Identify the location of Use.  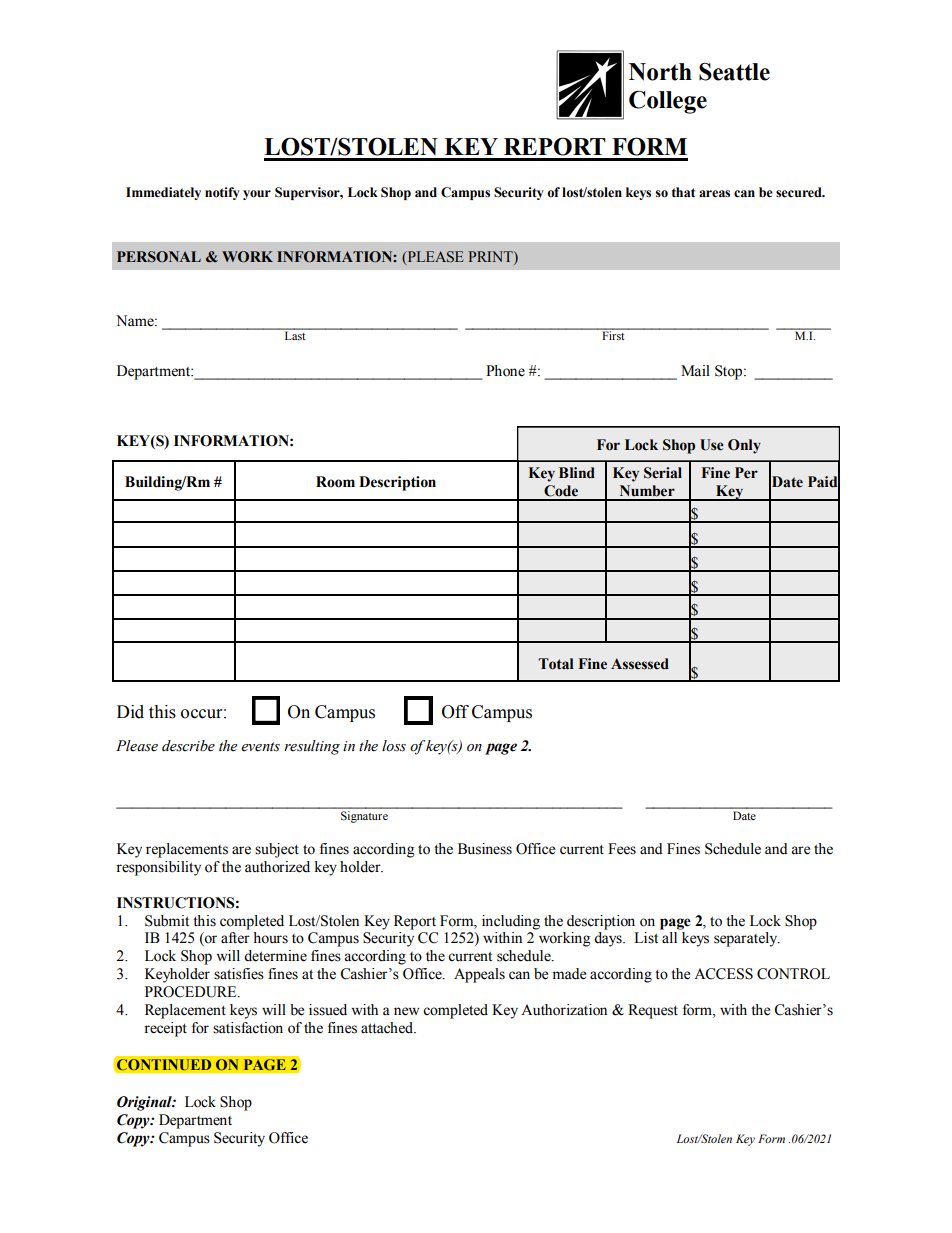
(712, 445).
